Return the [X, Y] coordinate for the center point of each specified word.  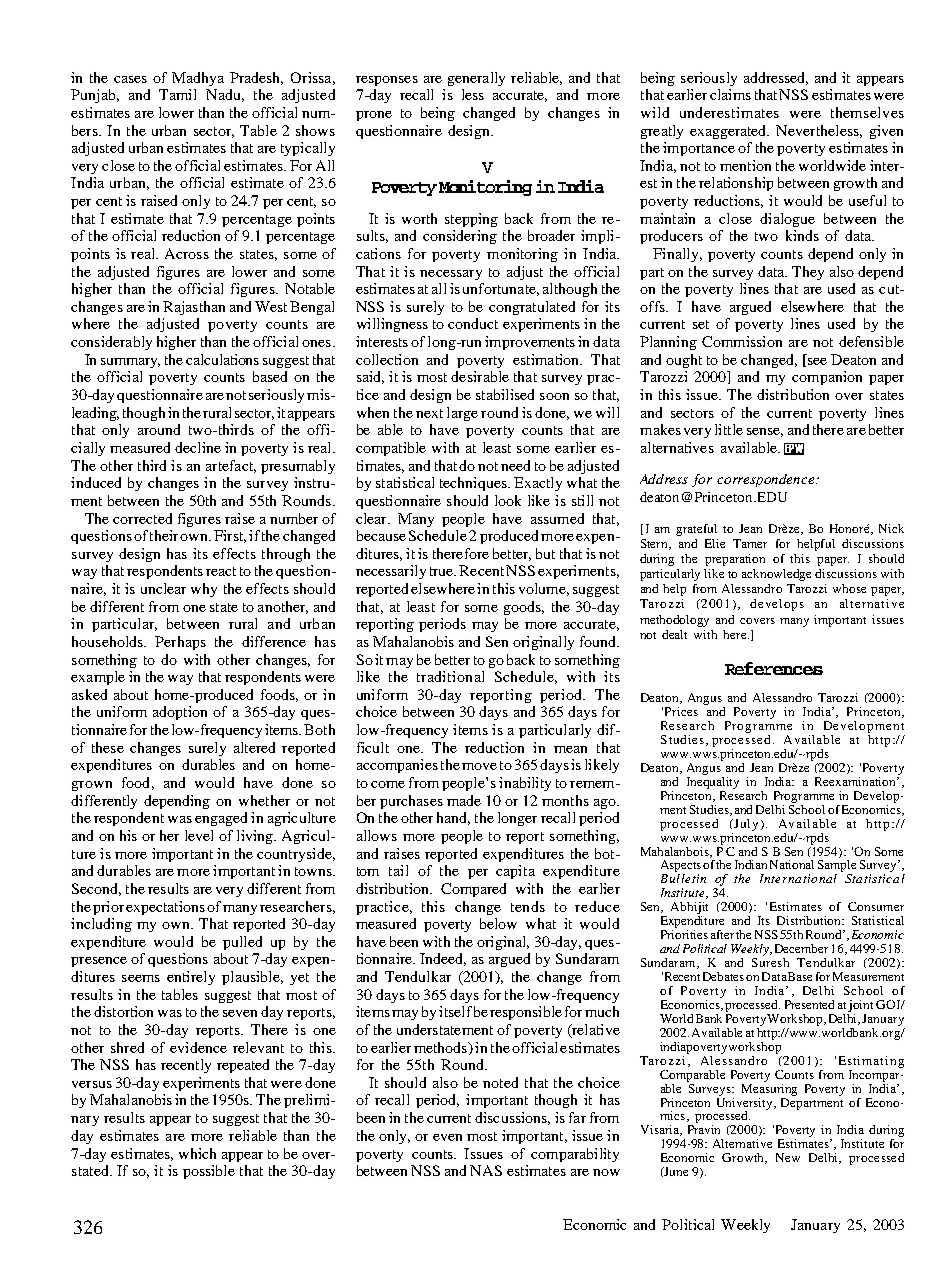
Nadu [225, 95]
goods [523, 608]
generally [476, 79]
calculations [222, 359]
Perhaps [180, 643]
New [788, 1157]
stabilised [505, 394]
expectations [165, 908]
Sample [837, 867]
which [197, 1153]
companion [827, 378]
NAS [486, 1170]
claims [730, 94]
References [774, 668]
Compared [473, 890]
